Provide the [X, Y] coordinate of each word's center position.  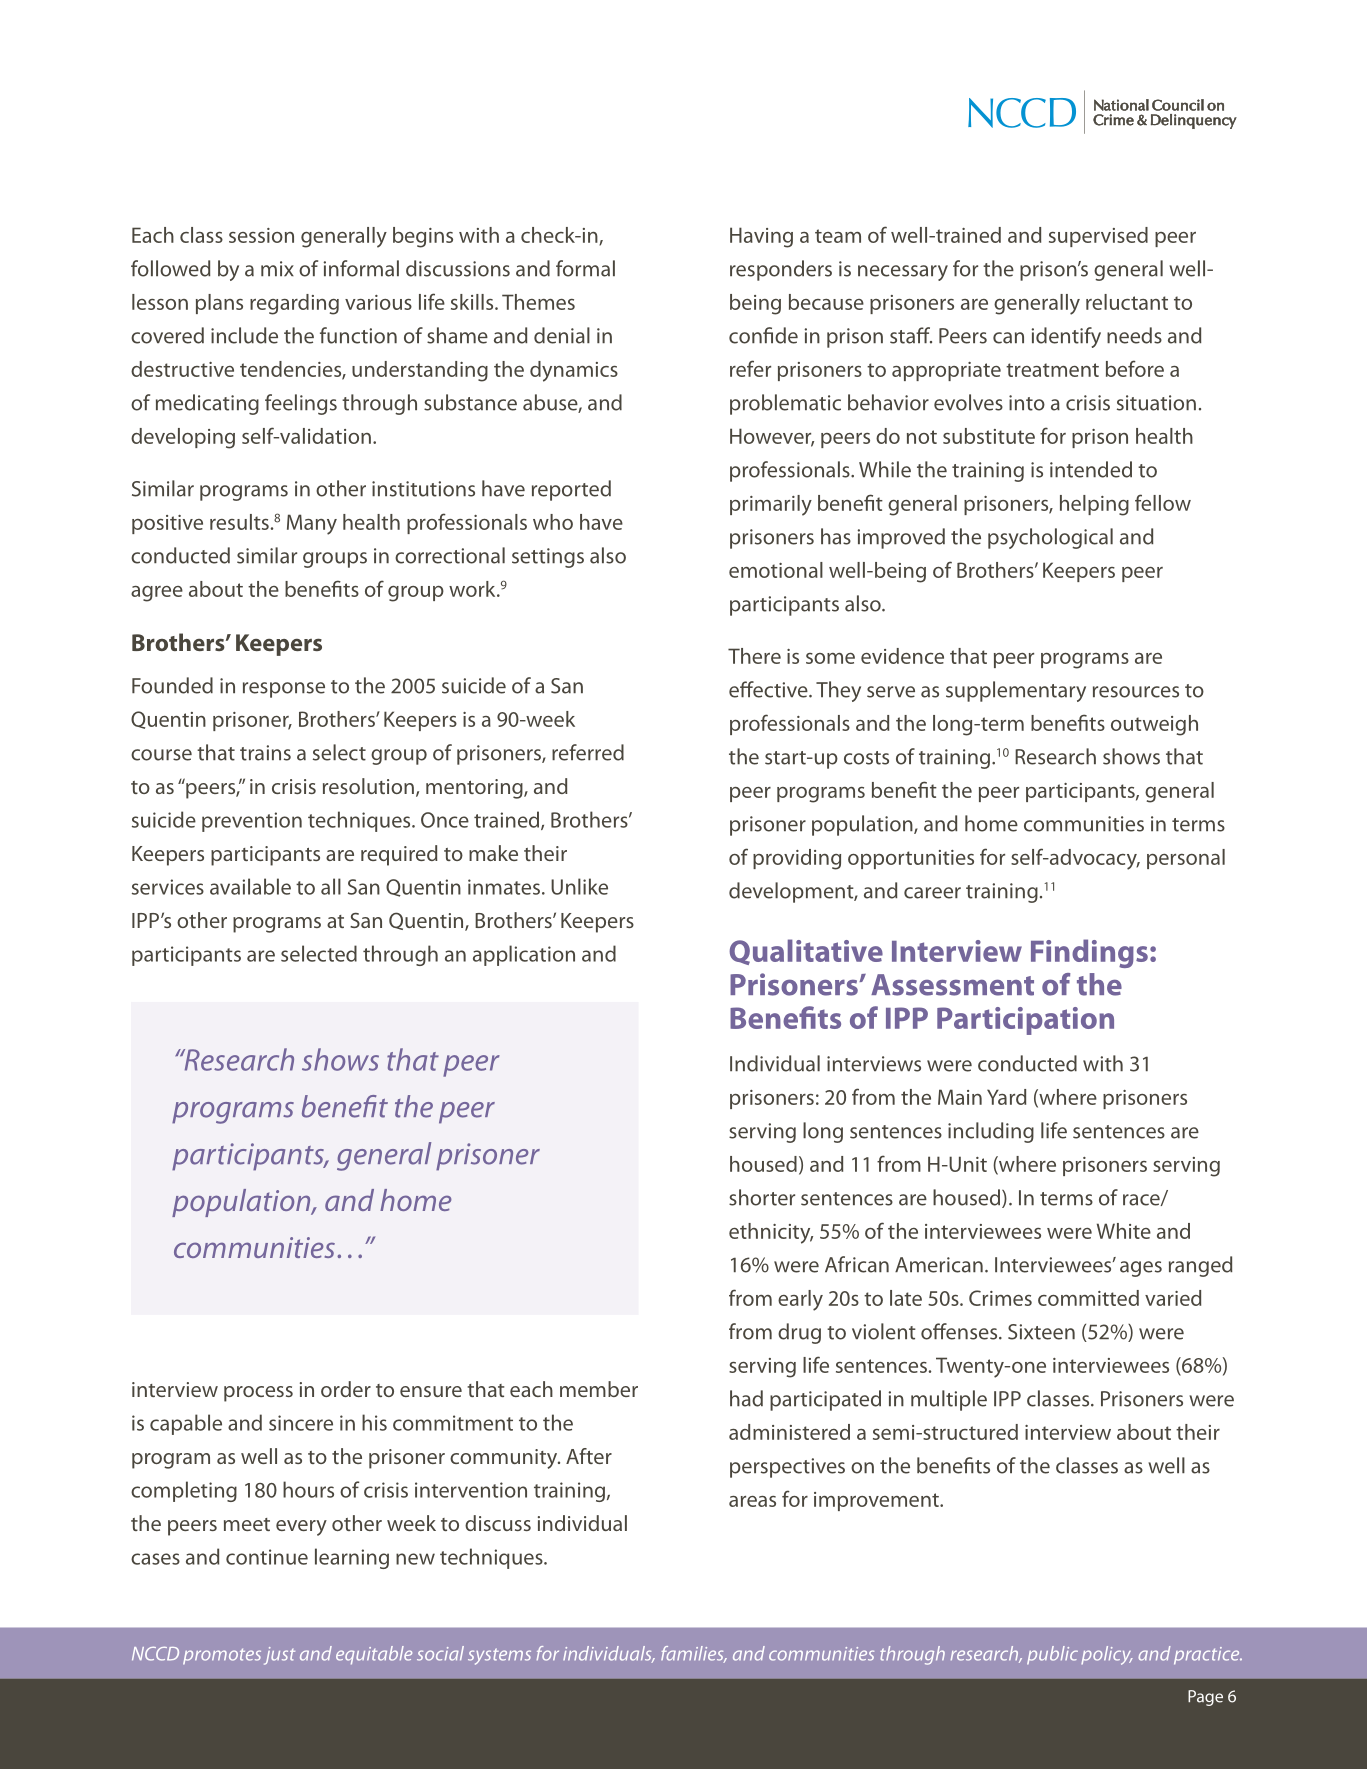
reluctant [1127, 302]
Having [761, 237]
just [279, 1656]
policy [1107, 1655]
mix [277, 268]
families [693, 1654]
